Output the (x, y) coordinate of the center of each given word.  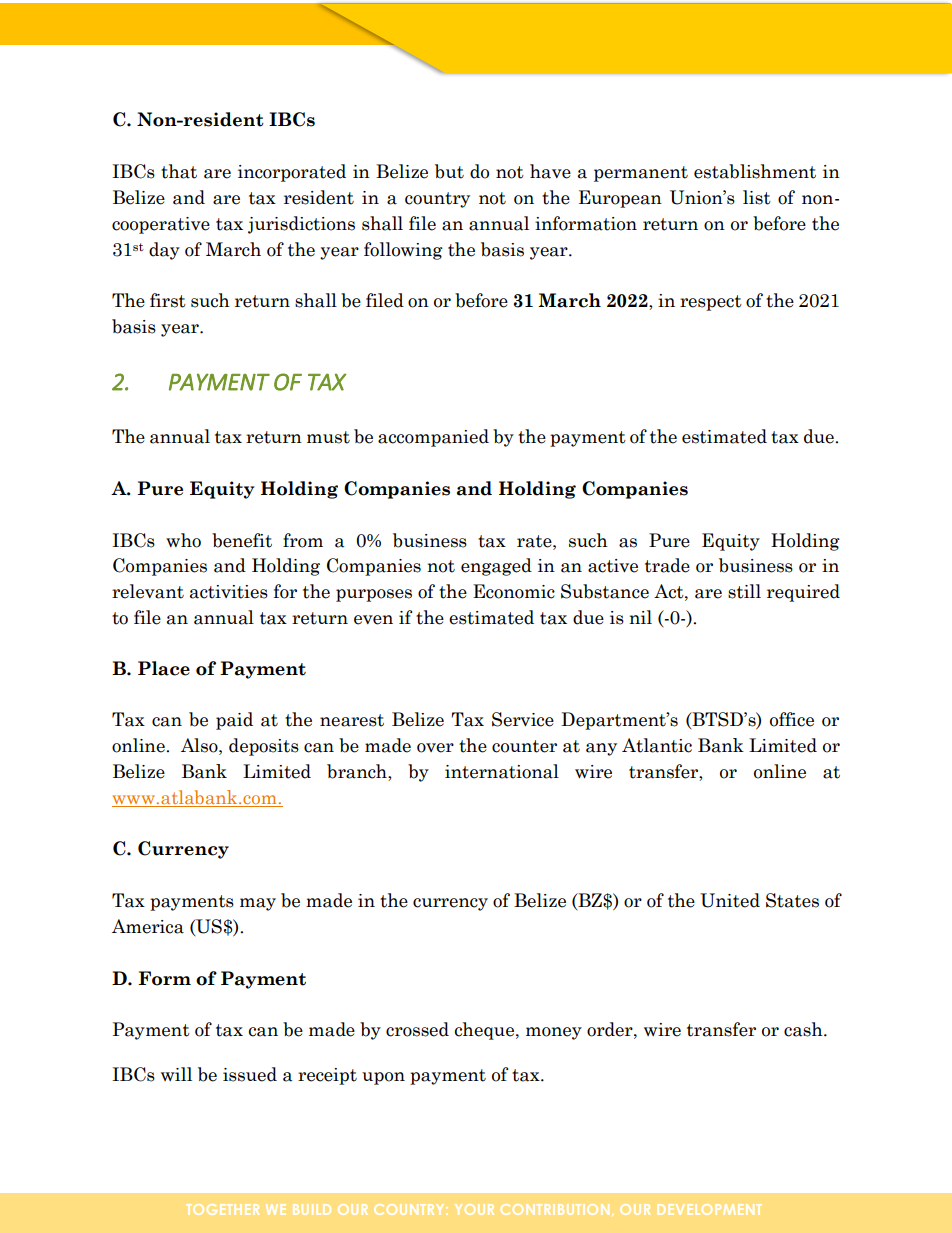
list (757, 197)
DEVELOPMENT (709, 1209)
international (502, 771)
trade (667, 565)
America (148, 926)
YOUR (474, 1209)
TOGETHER (222, 1209)
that (179, 171)
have (550, 171)
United (730, 900)
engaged (496, 567)
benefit (242, 540)
